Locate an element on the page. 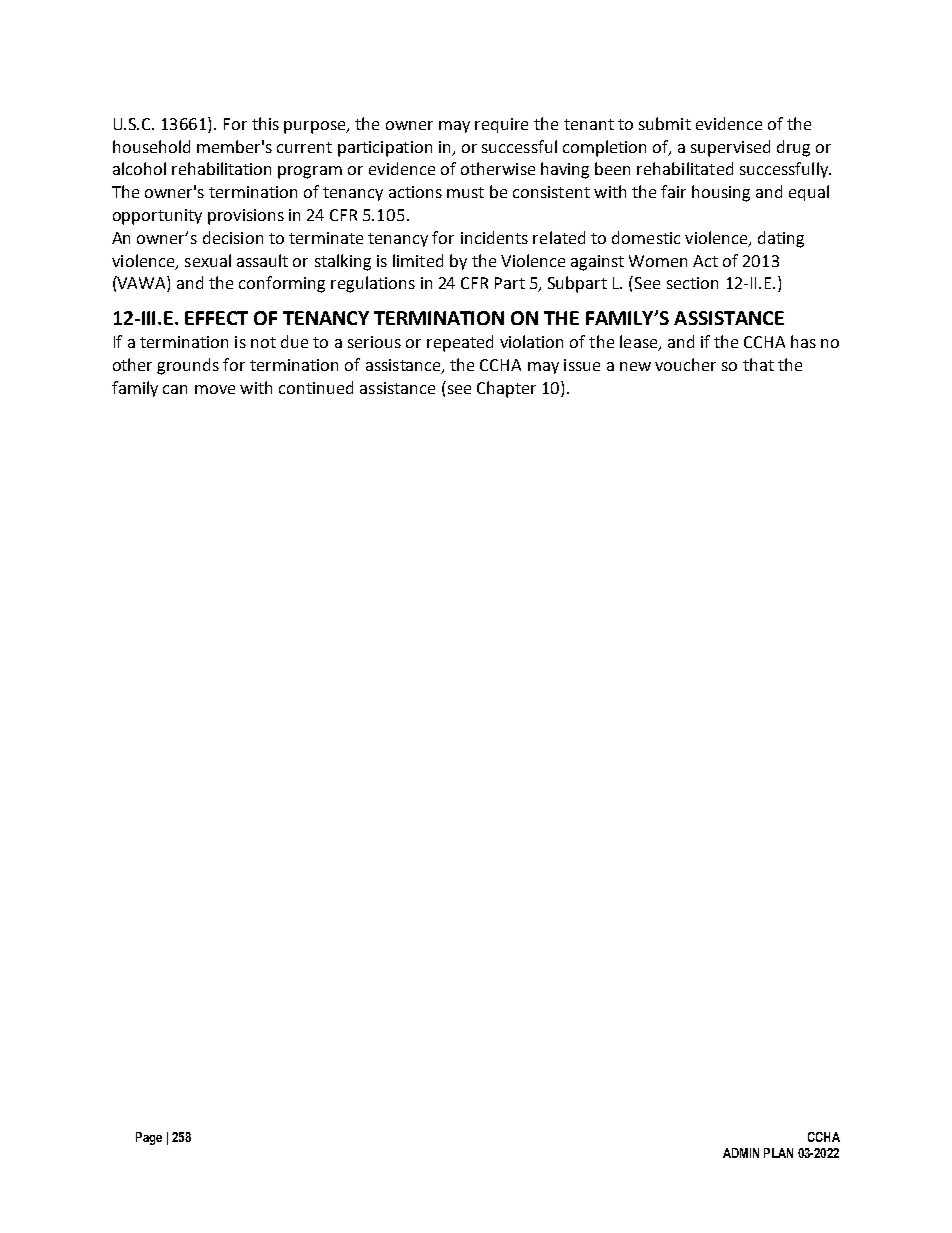 This page has width=952, height=1233. supervised is located at coordinates (730, 148).
